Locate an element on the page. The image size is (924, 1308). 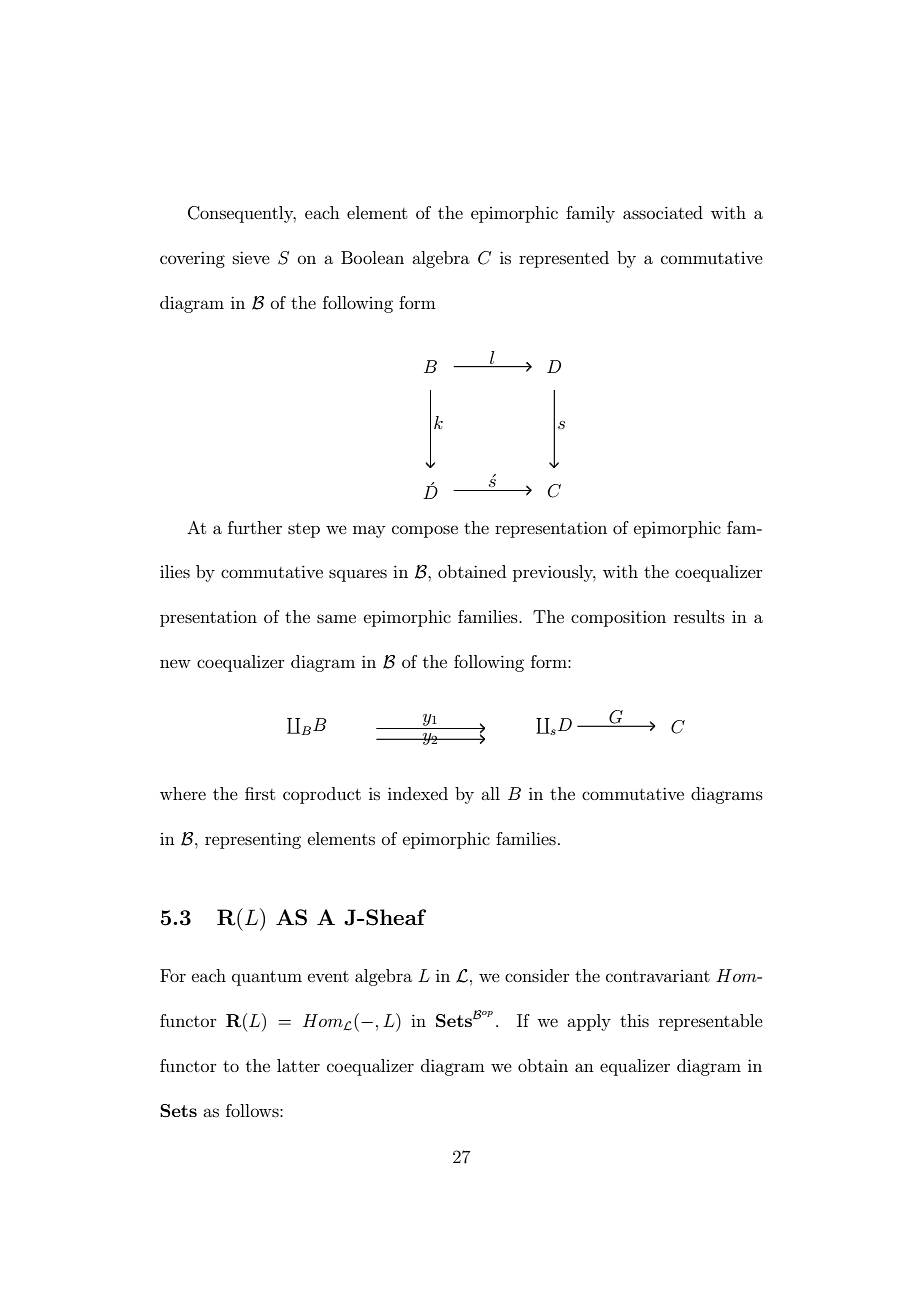
latter is located at coordinates (298, 1065).
